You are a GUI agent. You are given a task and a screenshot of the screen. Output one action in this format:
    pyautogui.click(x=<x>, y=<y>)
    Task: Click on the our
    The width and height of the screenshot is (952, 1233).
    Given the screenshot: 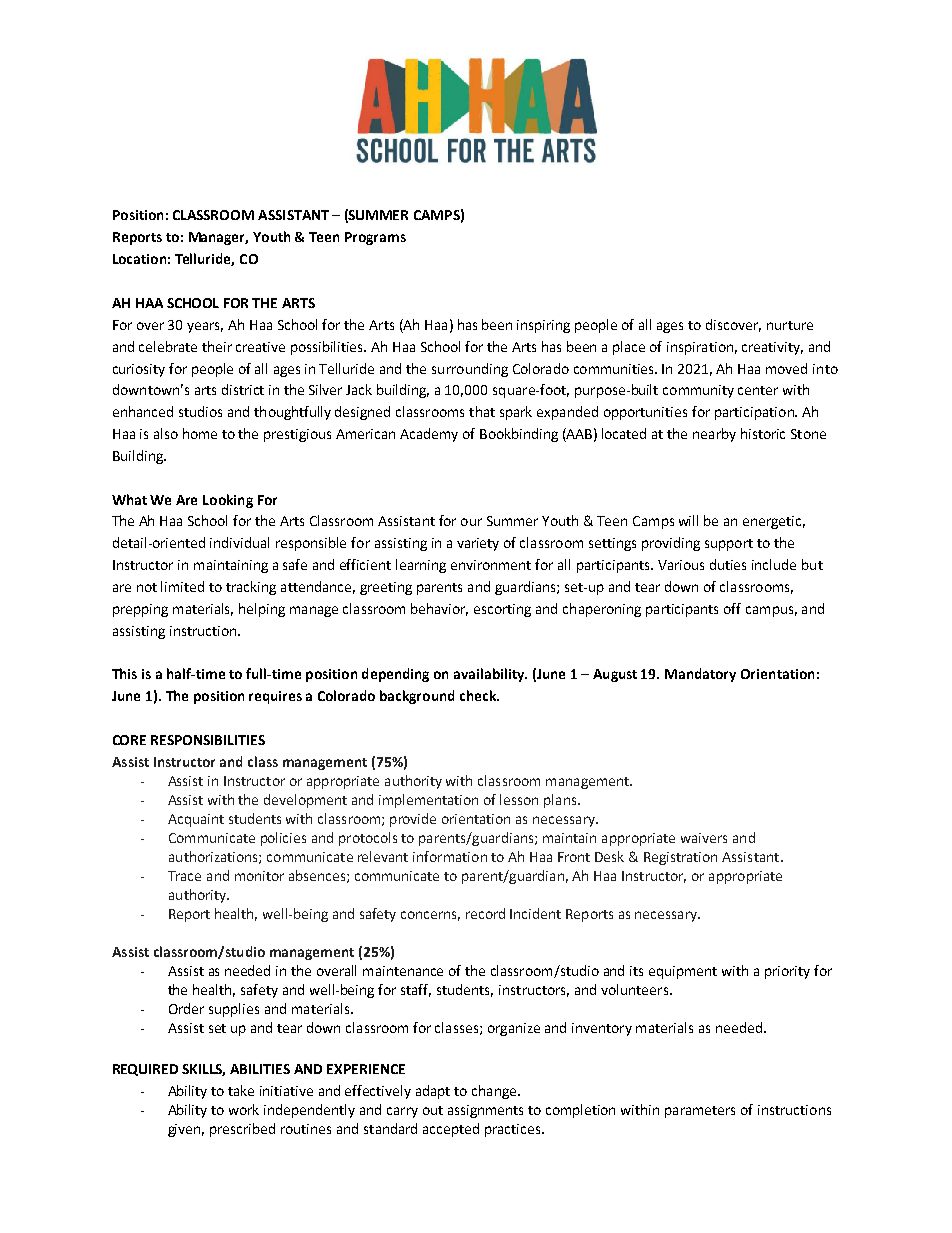 What is the action you would take?
    pyautogui.click(x=471, y=522)
